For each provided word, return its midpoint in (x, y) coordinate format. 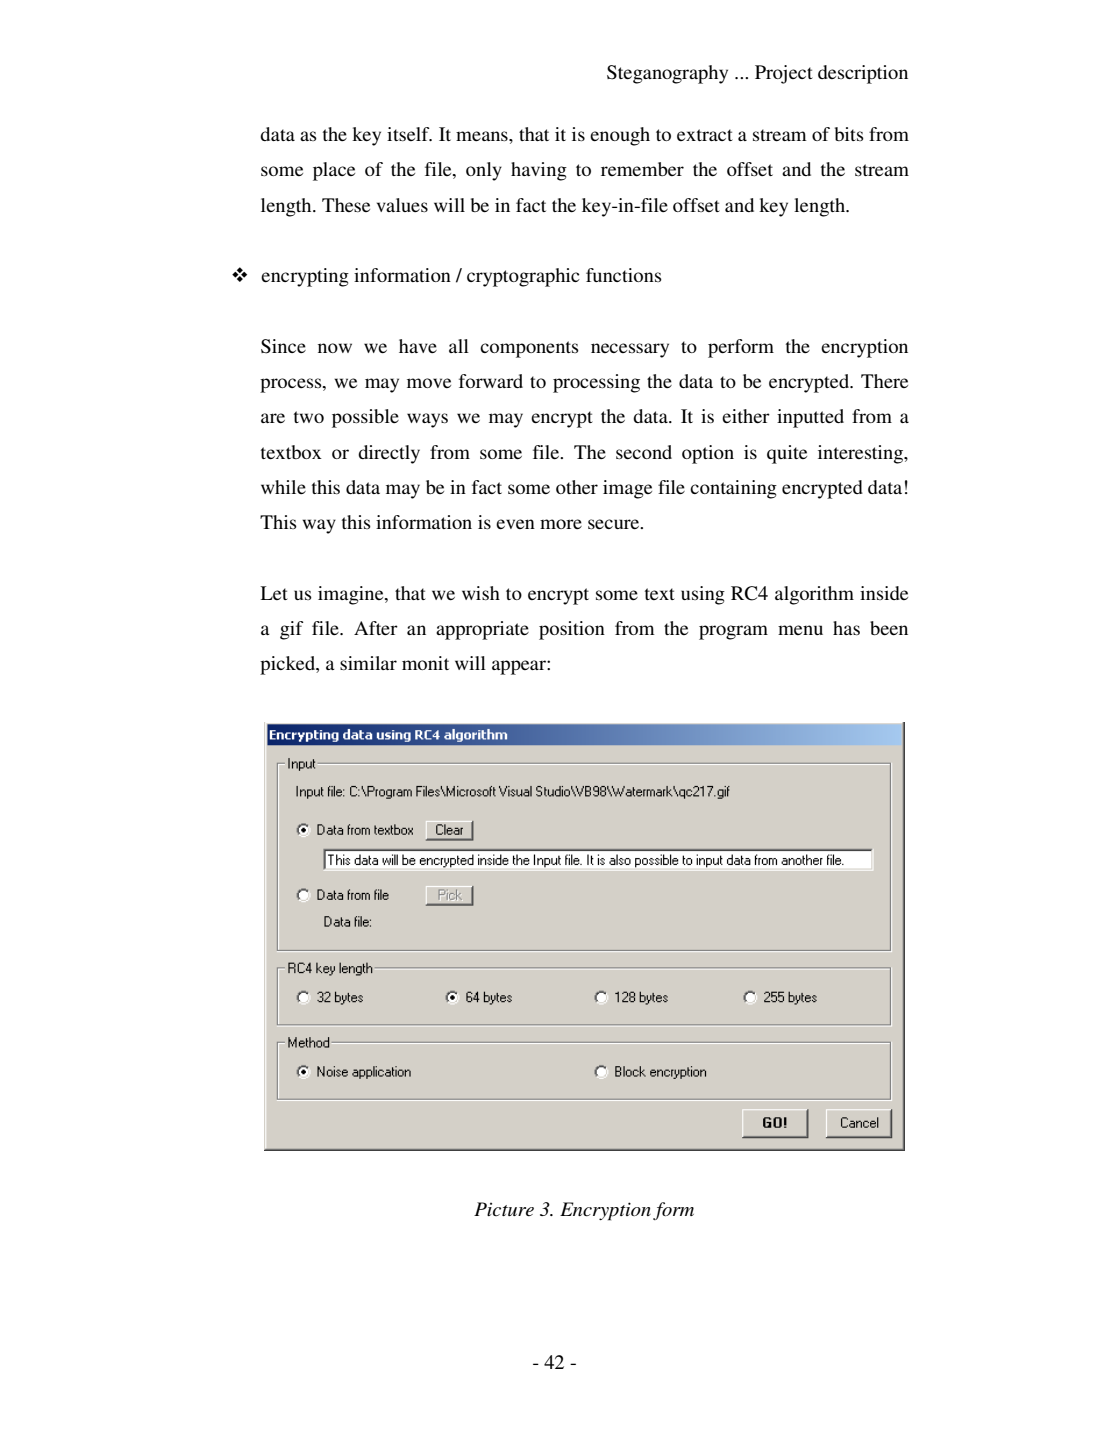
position (572, 630)
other (577, 487)
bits (849, 134)
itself (409, 134)
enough (620, 136)
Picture (504, 1209)
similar (368, 663)
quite (787, 454)
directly (389, 454)
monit (425, 663)
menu (800, 630)
